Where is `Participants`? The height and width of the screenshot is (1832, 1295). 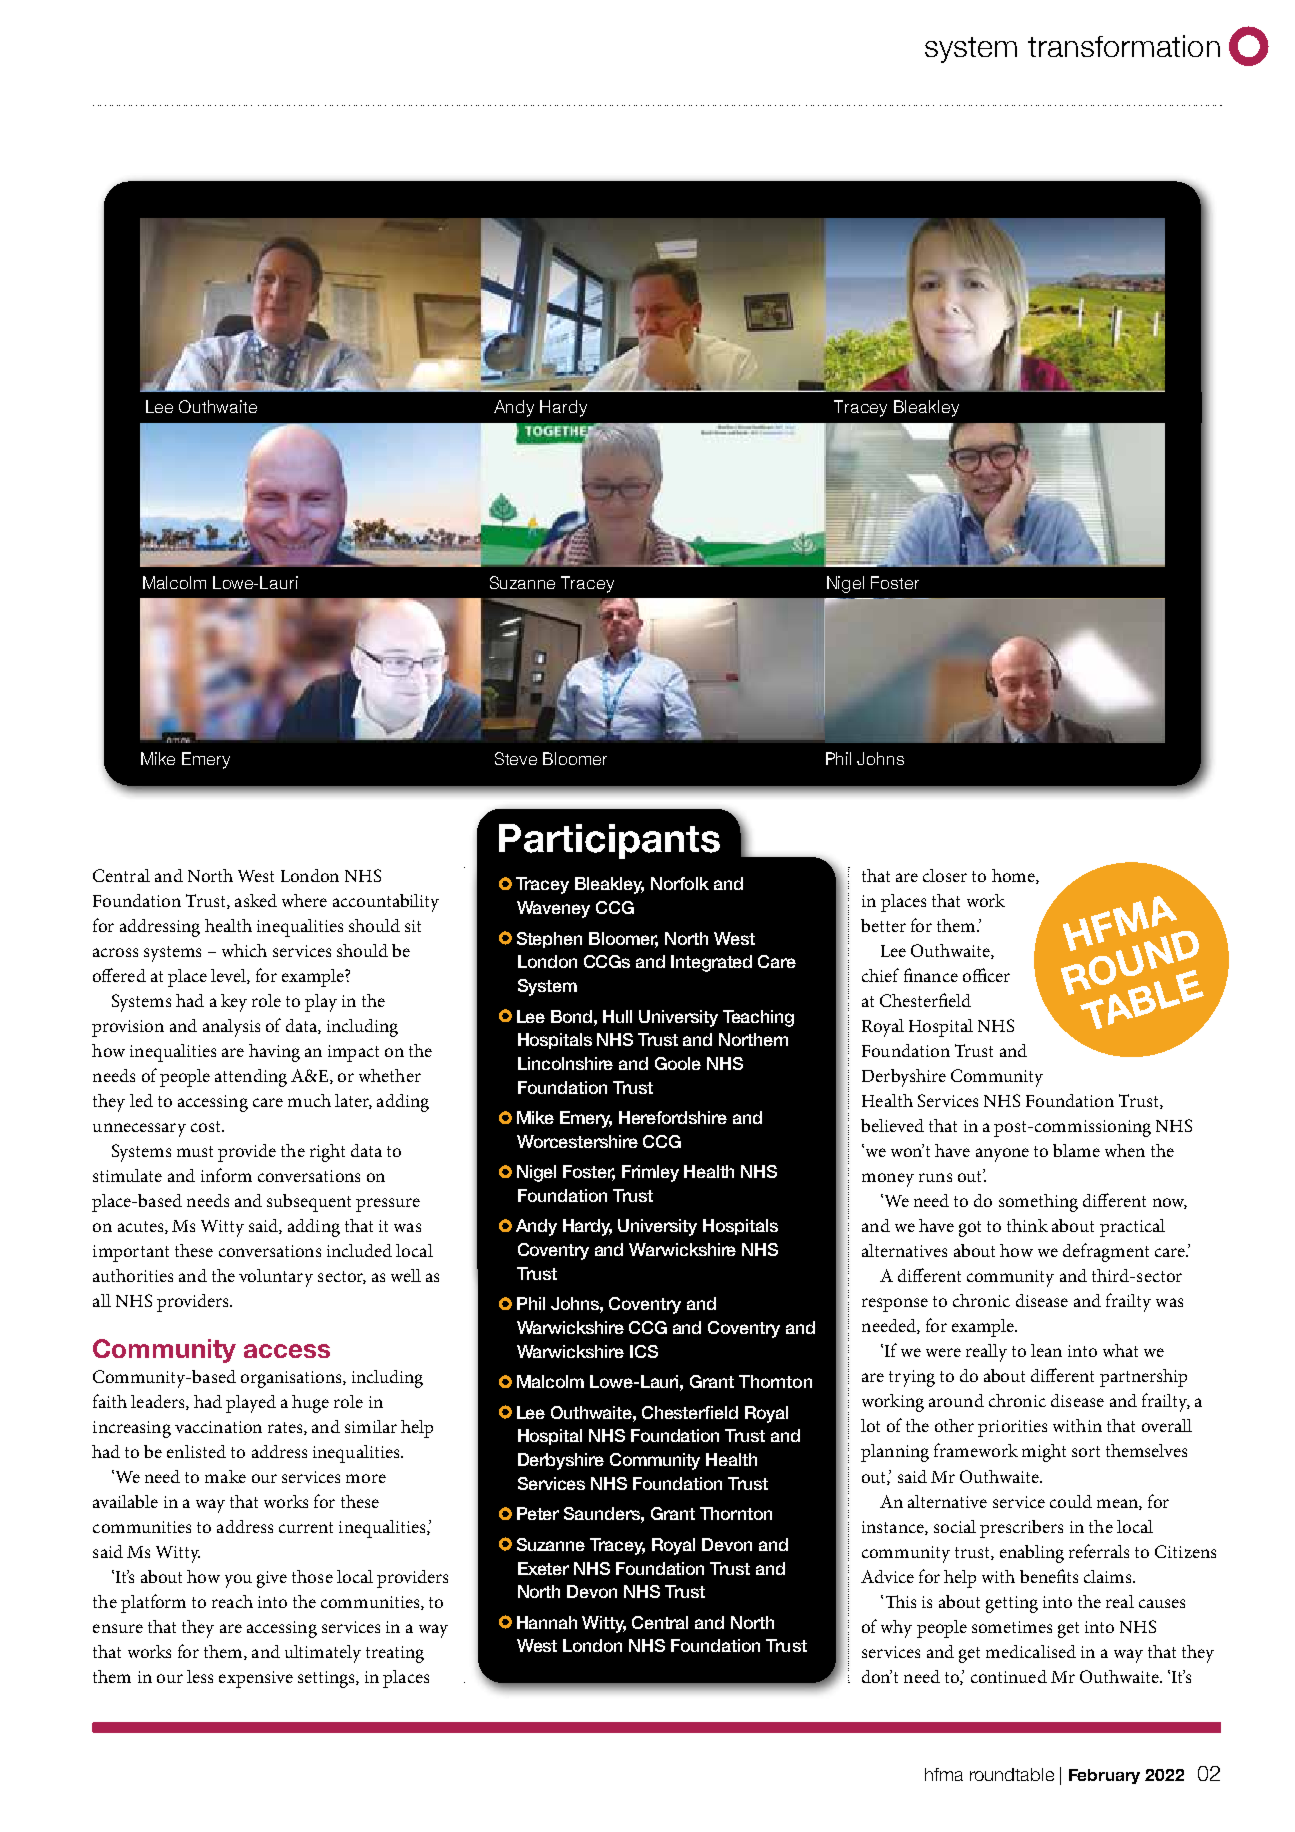
Participants is located at coordinates (609, 841).
